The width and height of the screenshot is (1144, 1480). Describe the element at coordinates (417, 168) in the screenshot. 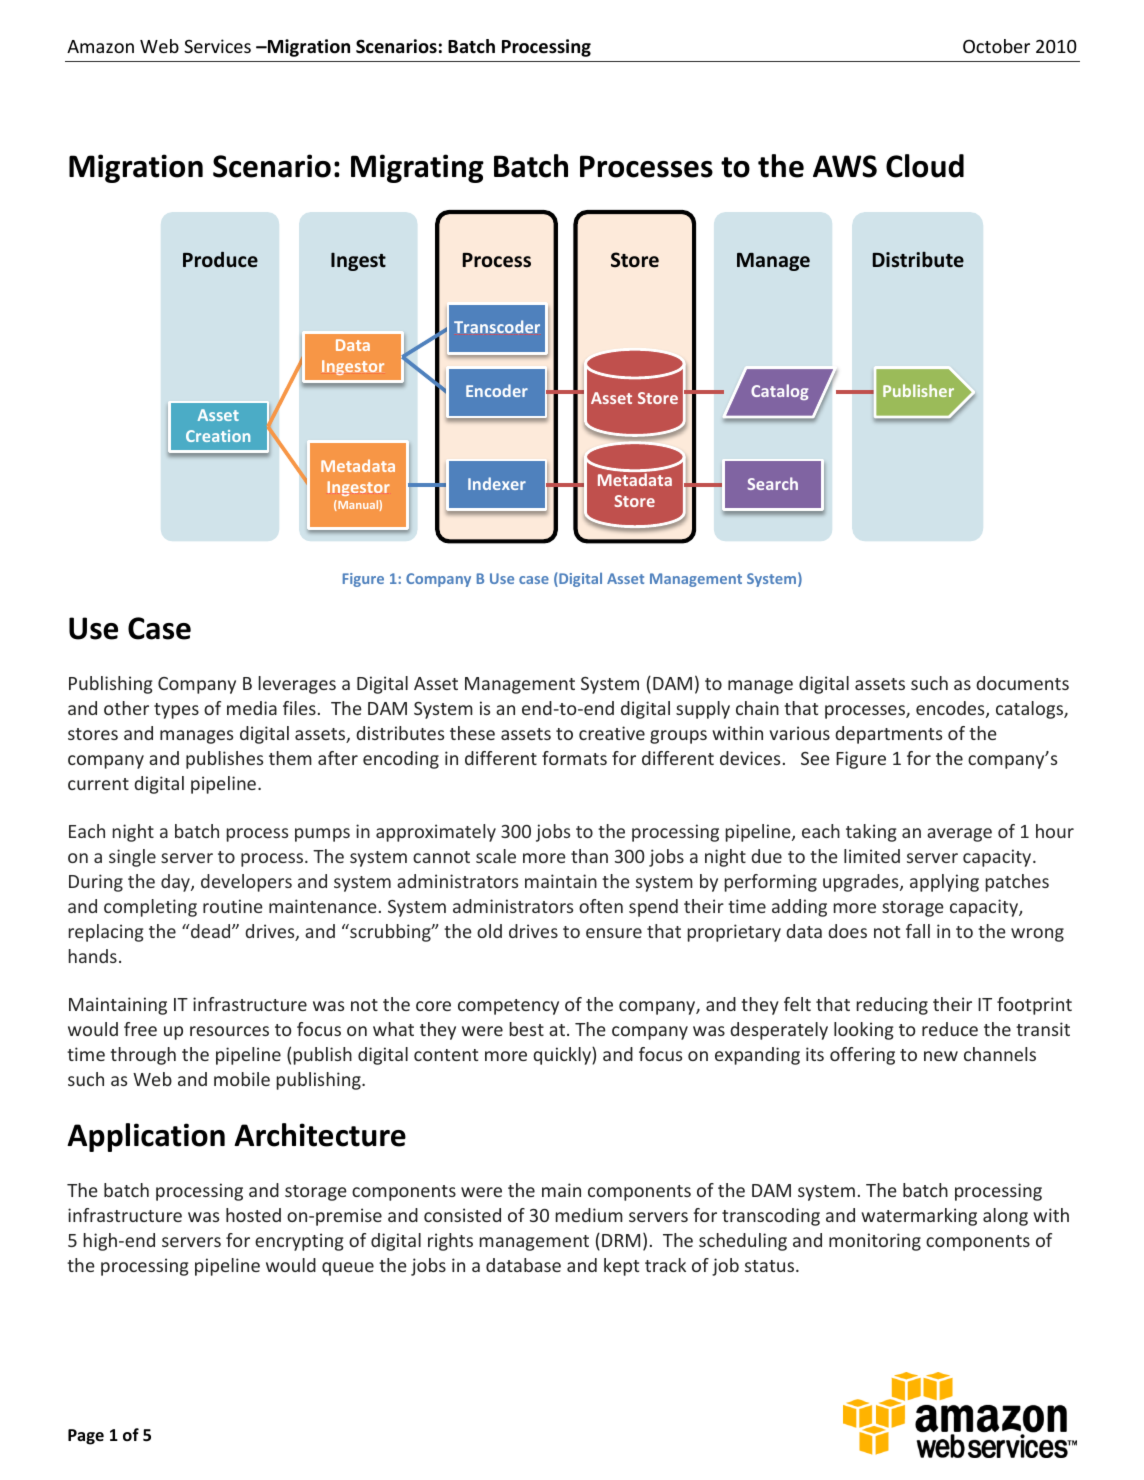

I see `Migrating` at that location.
